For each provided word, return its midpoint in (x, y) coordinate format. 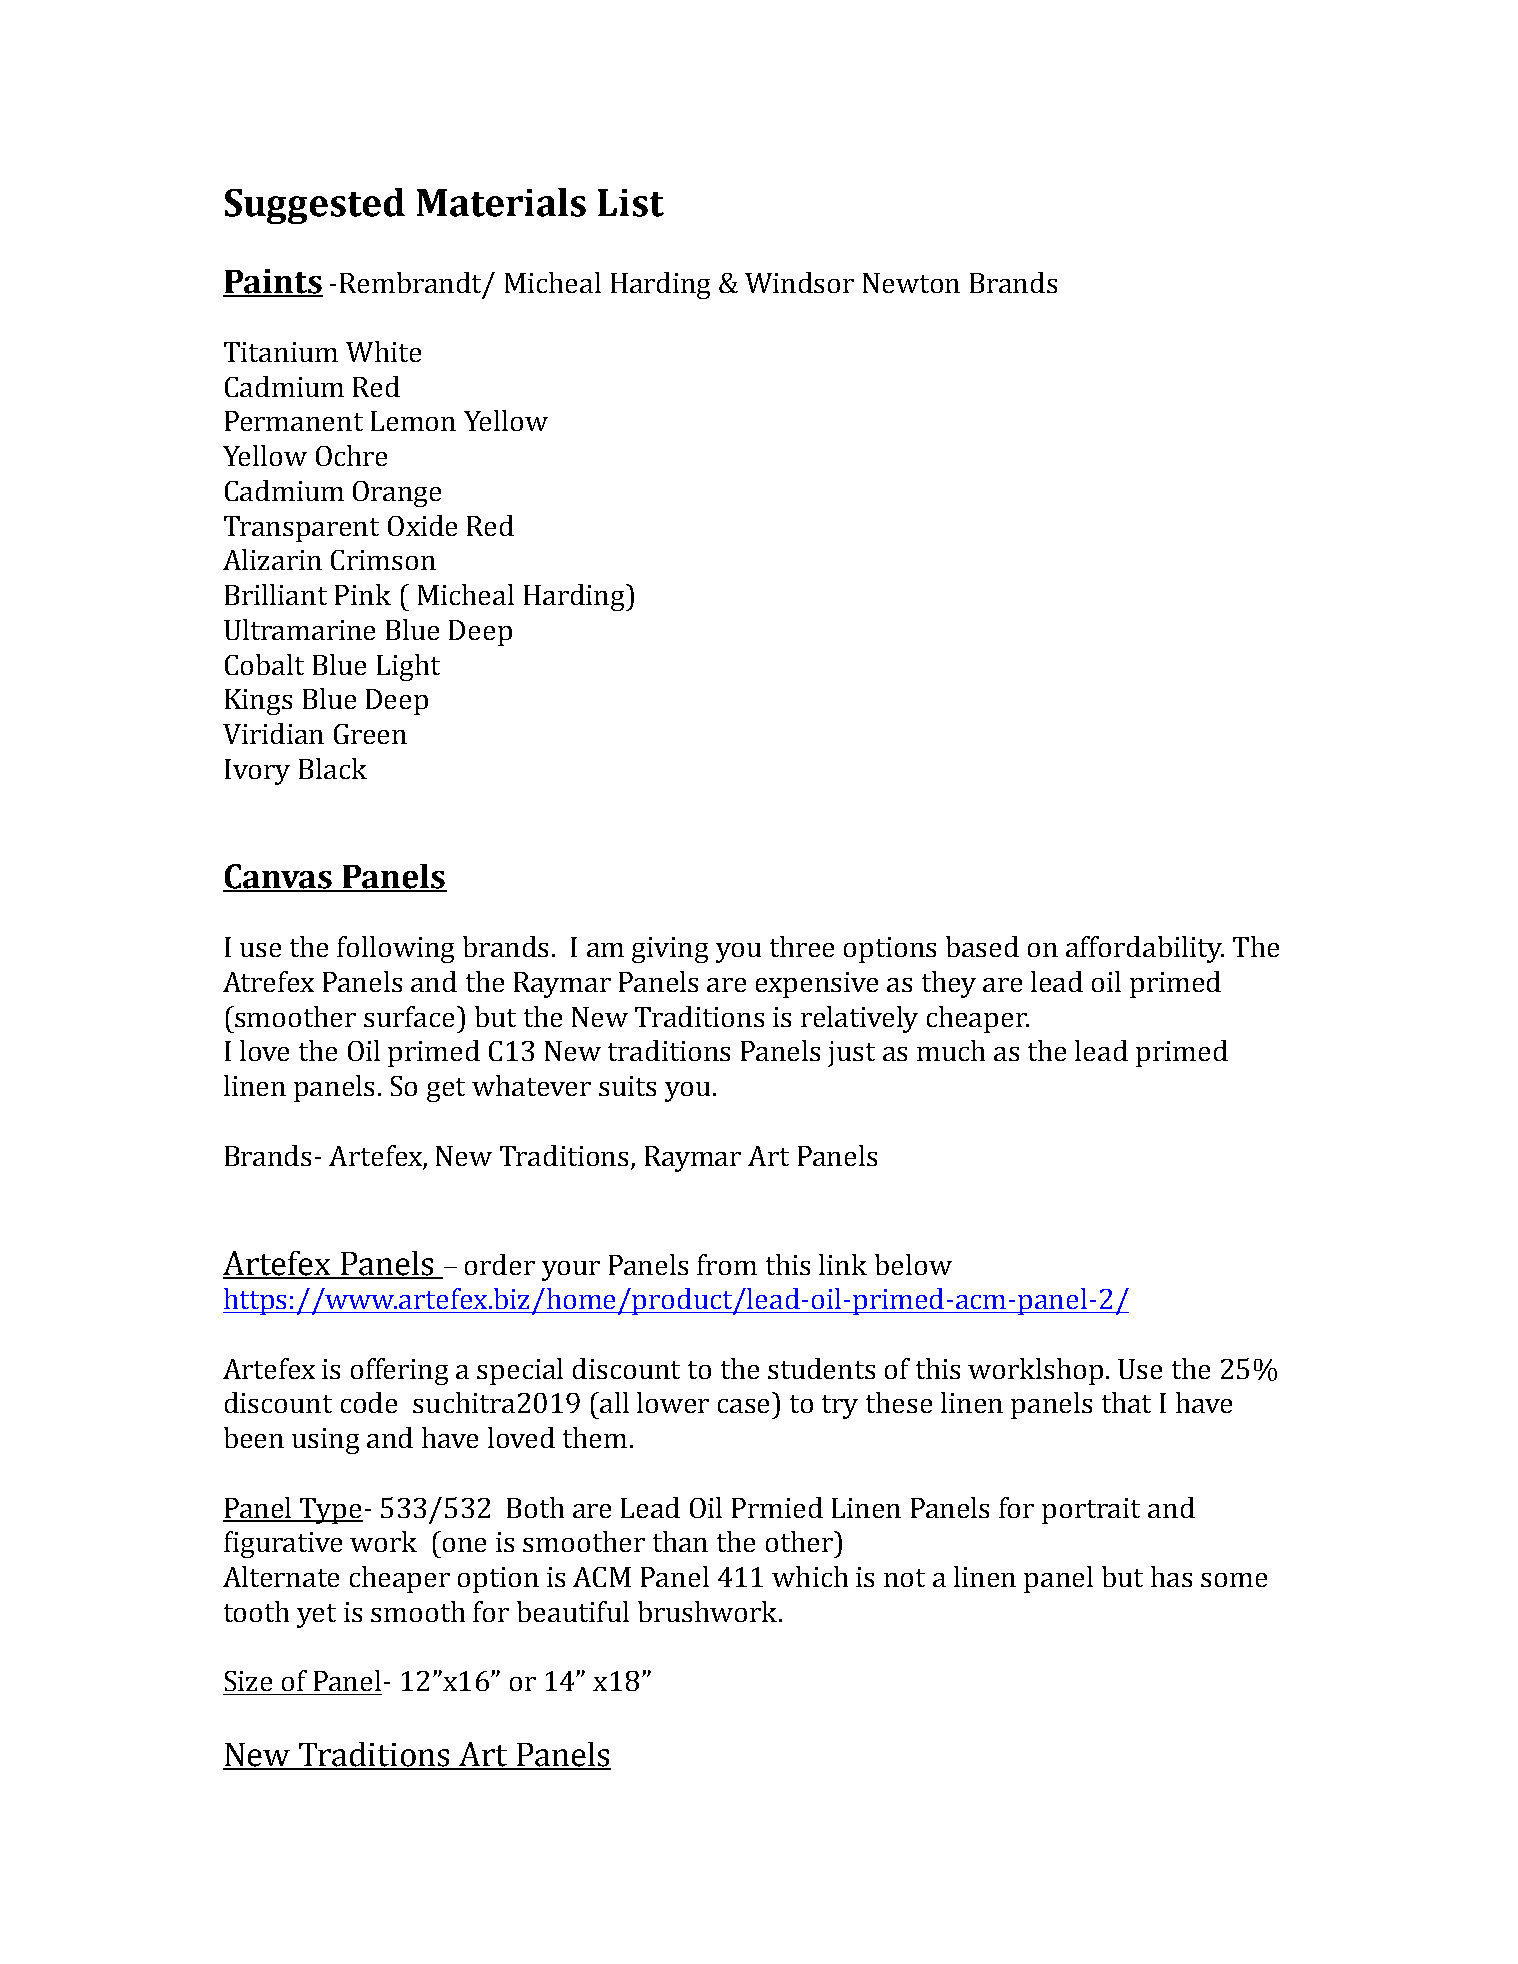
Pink (363, 594)
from (727, 1264)
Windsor (799, 282)
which (810, 1576)
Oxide (422, 525)
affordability (1145, 949)
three (802, 946)
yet (316, 1616)
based (982, 946)
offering (399, 1371)
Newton (911, 283)
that (1126, 1402)
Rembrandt (412, 283)
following (395, 949)
